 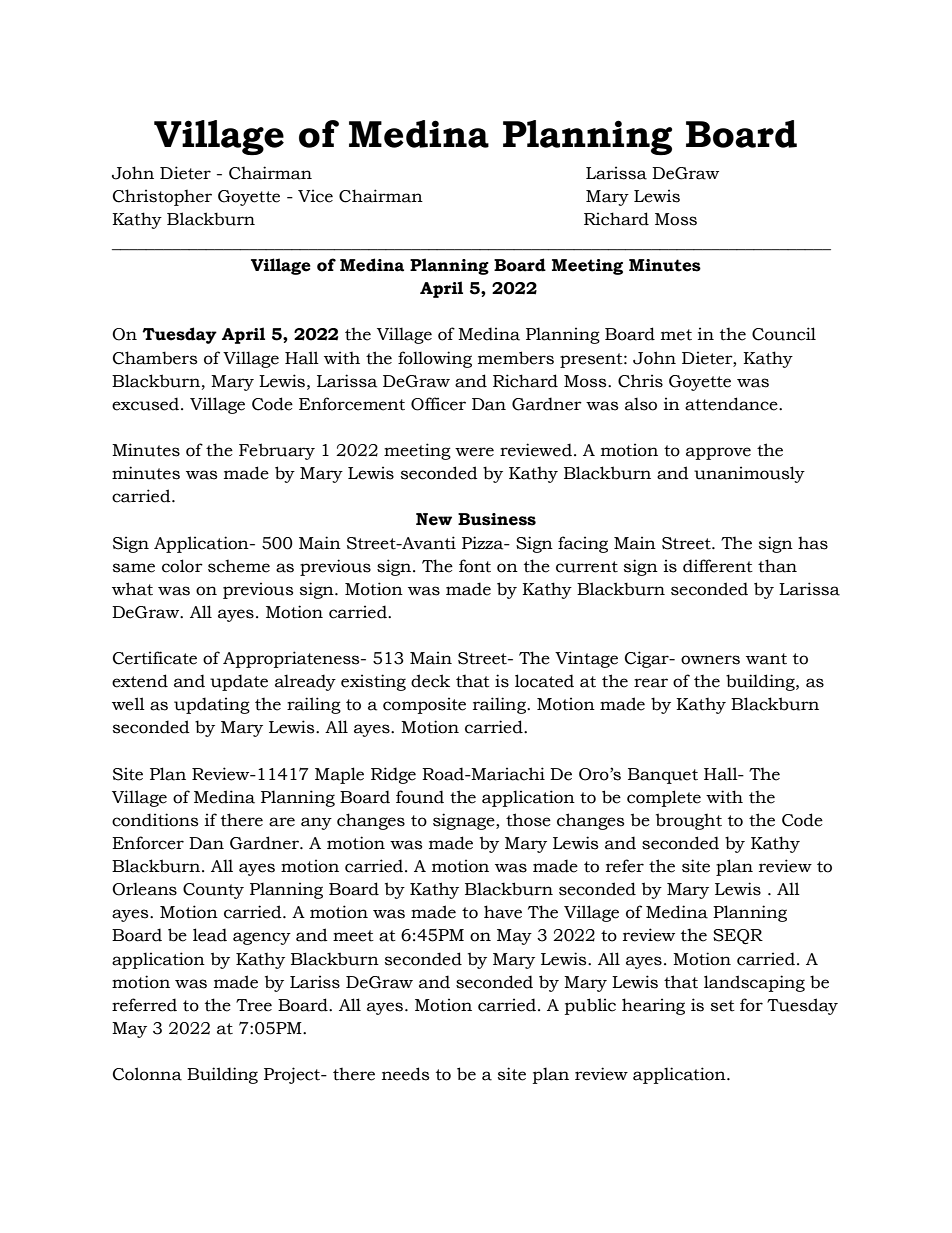 I want to click on brought, so click(x=689, y=821).
